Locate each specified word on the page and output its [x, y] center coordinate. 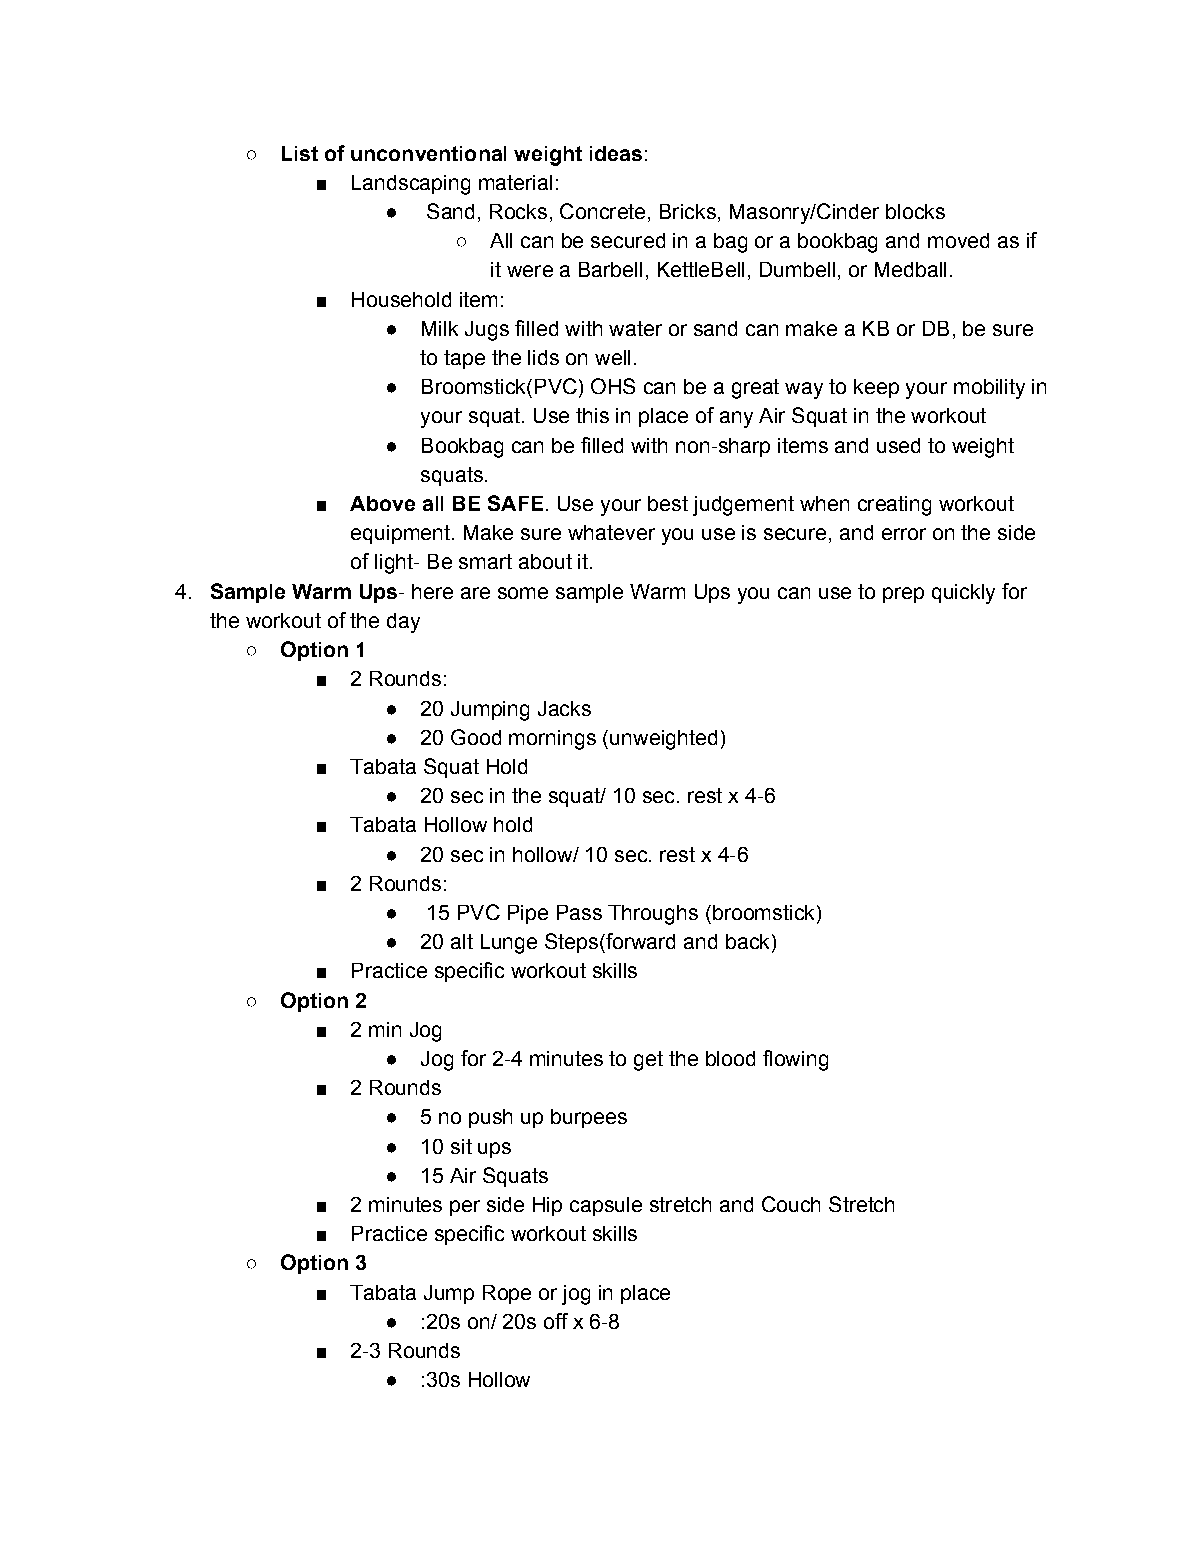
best [668, 503]
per [465, 1208]
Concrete [602, 211]
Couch [791, 1204]
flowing [795, 1060]
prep [903, 595]
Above [382, 503]
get [648, 1061]
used [898, 445]
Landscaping [411, 185]
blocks [915, 211]
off [556, 1321]
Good [476, 737]
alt [462, 941]
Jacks [564, 708]
